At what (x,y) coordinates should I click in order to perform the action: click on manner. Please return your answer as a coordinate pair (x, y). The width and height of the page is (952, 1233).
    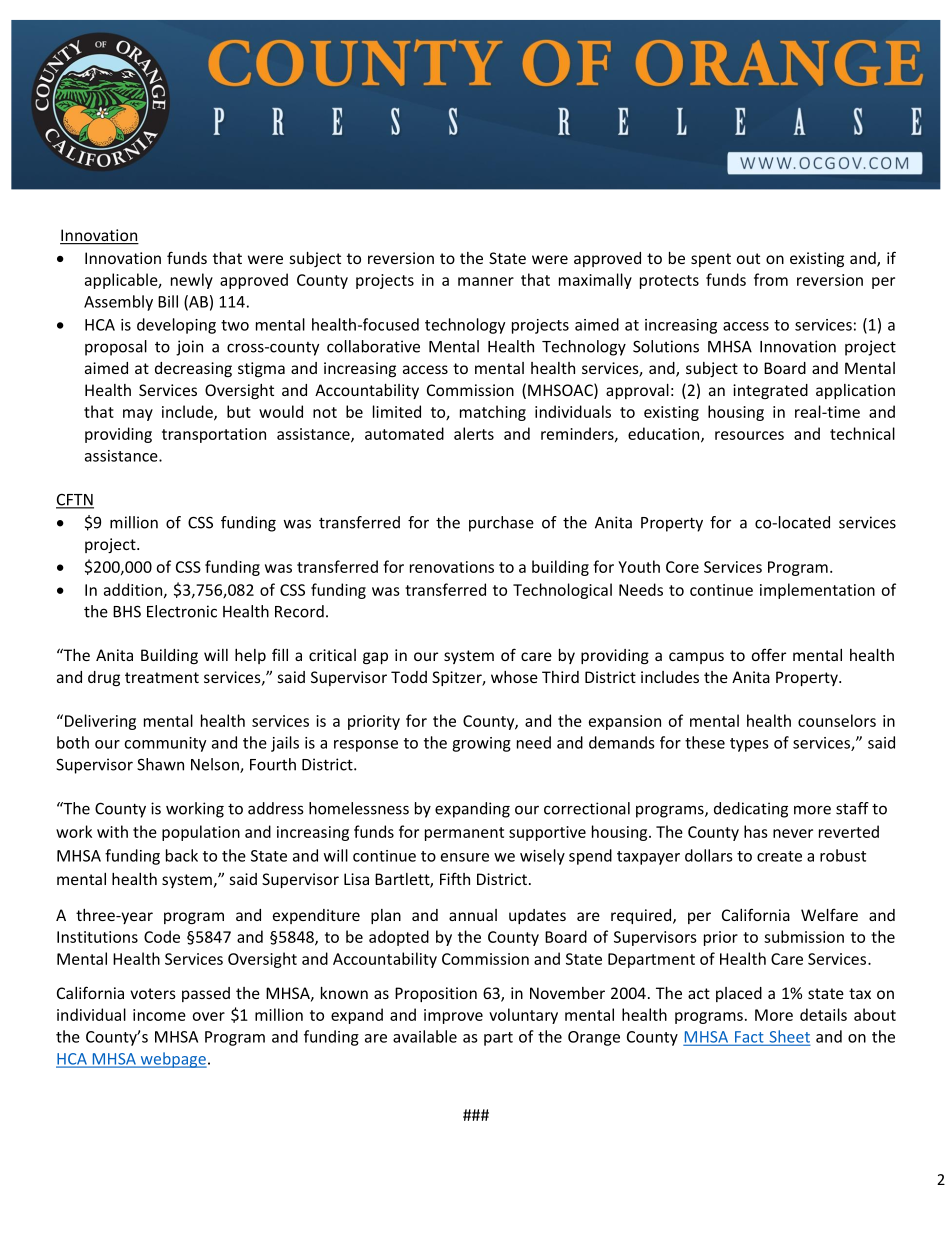
    Looking at the image, I should click on (486, 281).
